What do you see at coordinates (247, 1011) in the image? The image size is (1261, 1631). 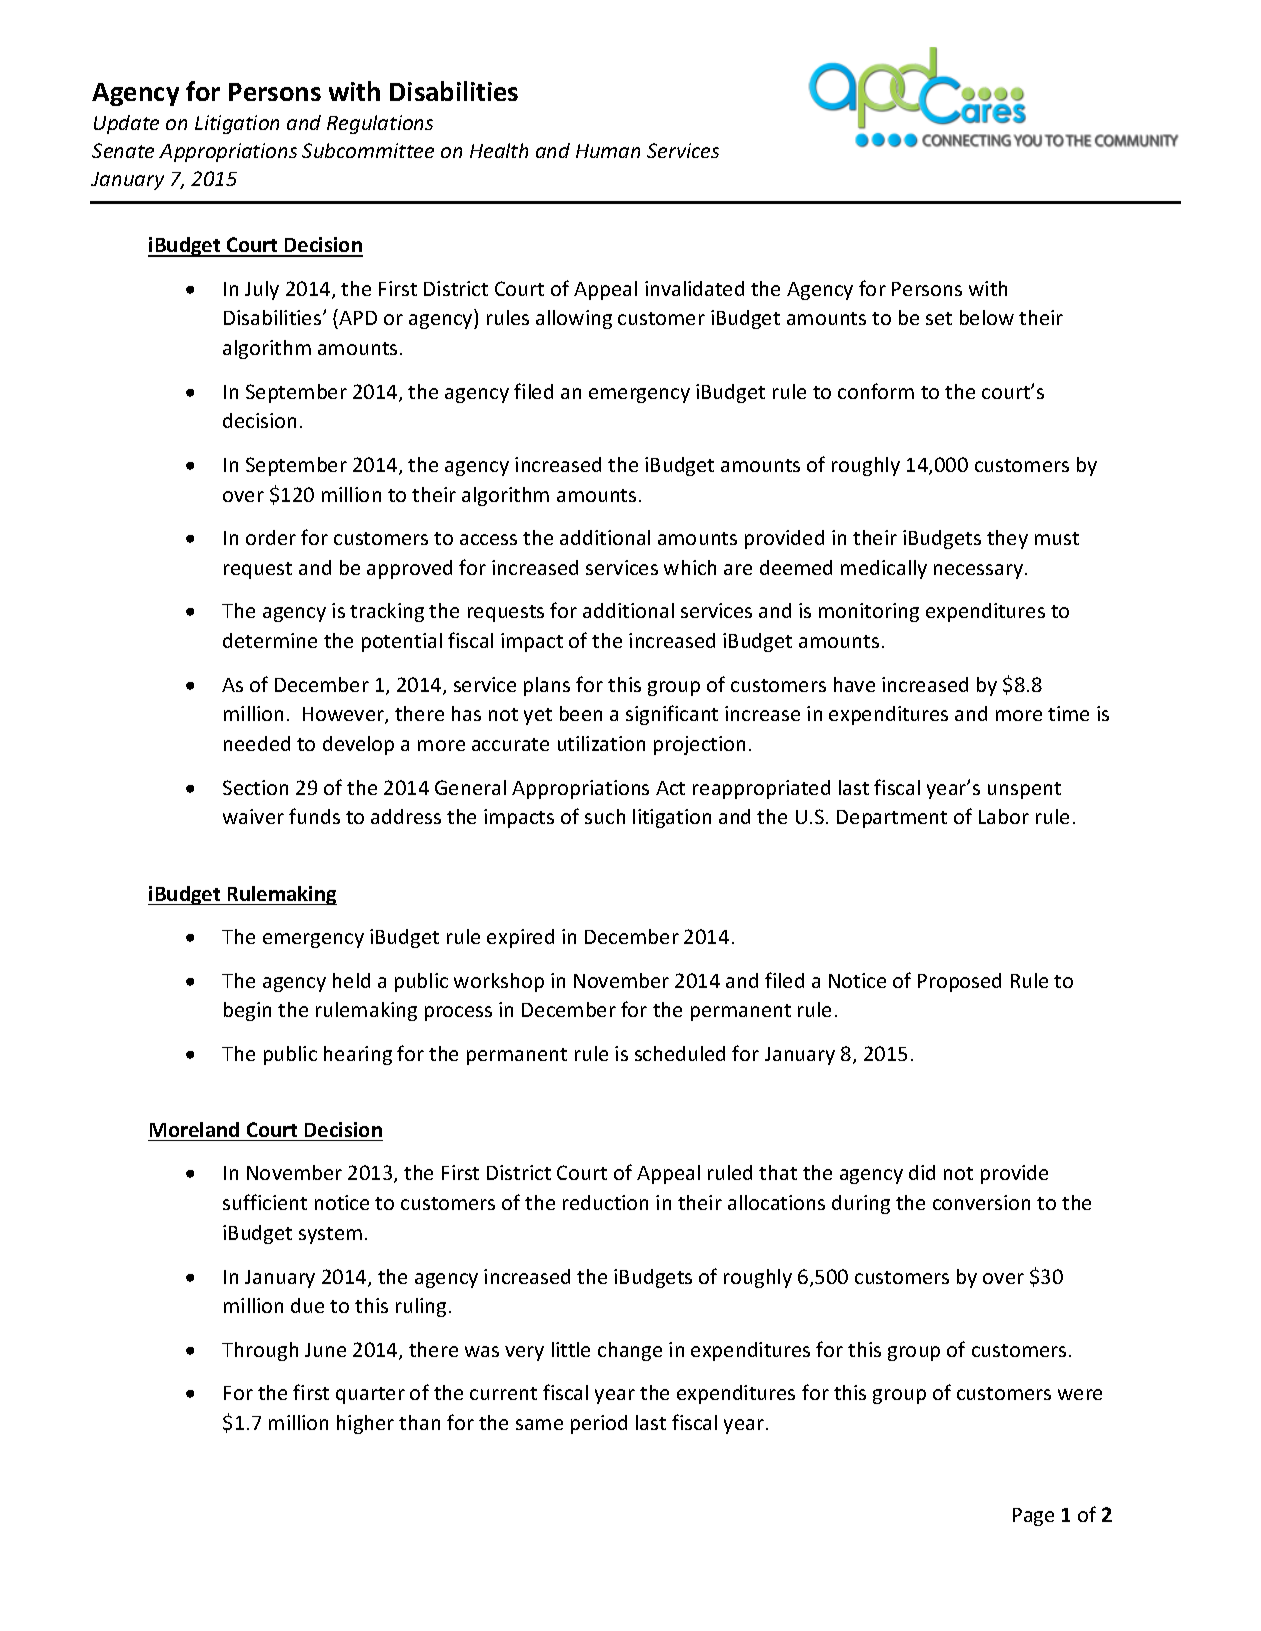 I see `begin` at bounding box center [247, 1011].
